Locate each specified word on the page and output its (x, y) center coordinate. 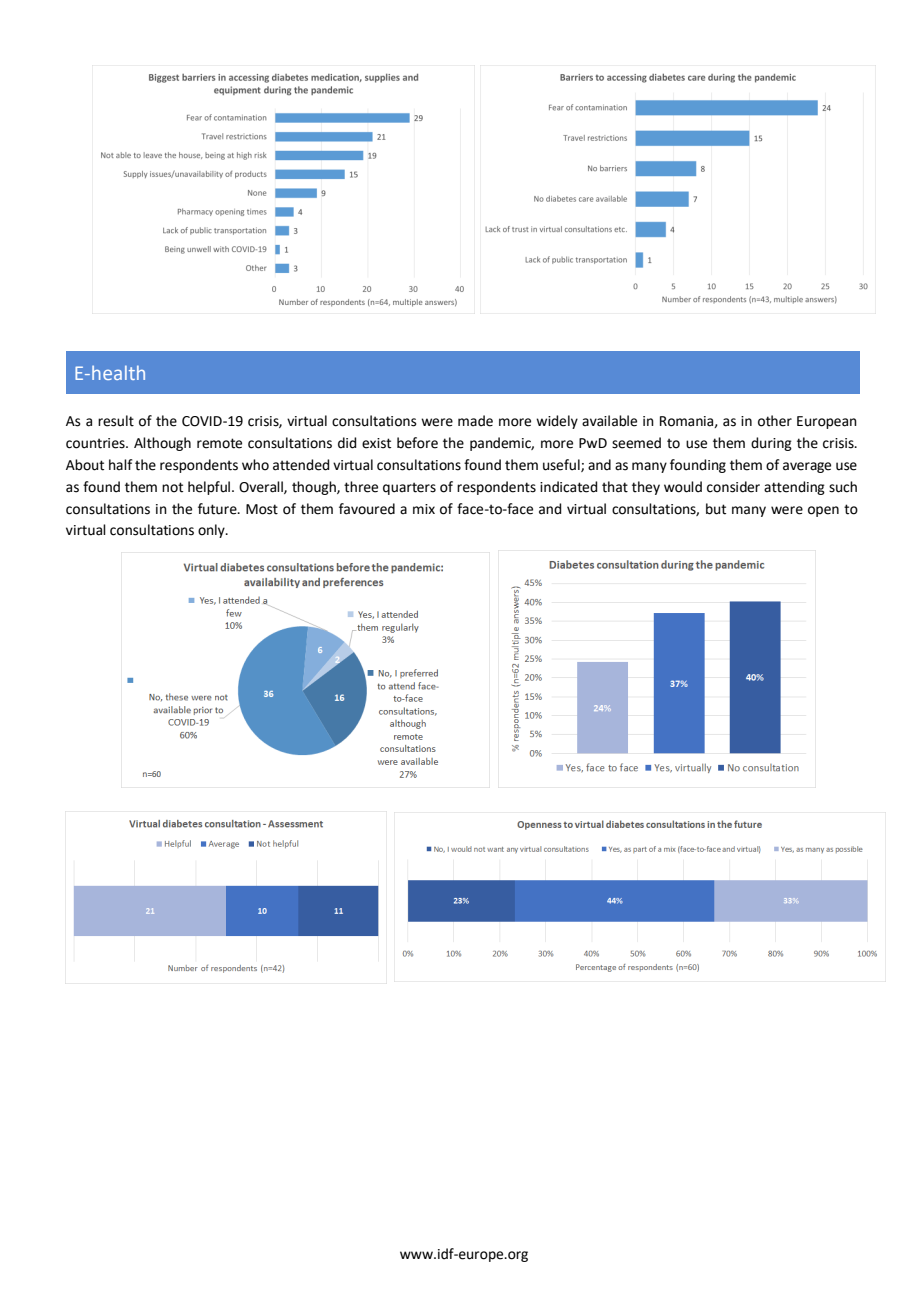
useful (562, 465)
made (475, 421)
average (807, 467)
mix (424, 509)
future (218, 509)
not (172, 487)
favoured (367, 509)
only (212, 531)
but (716, 509)
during (771, 444)
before (417, 443)
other (775, 421)
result (116, 421)
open (823, 511)
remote (219, 443)
